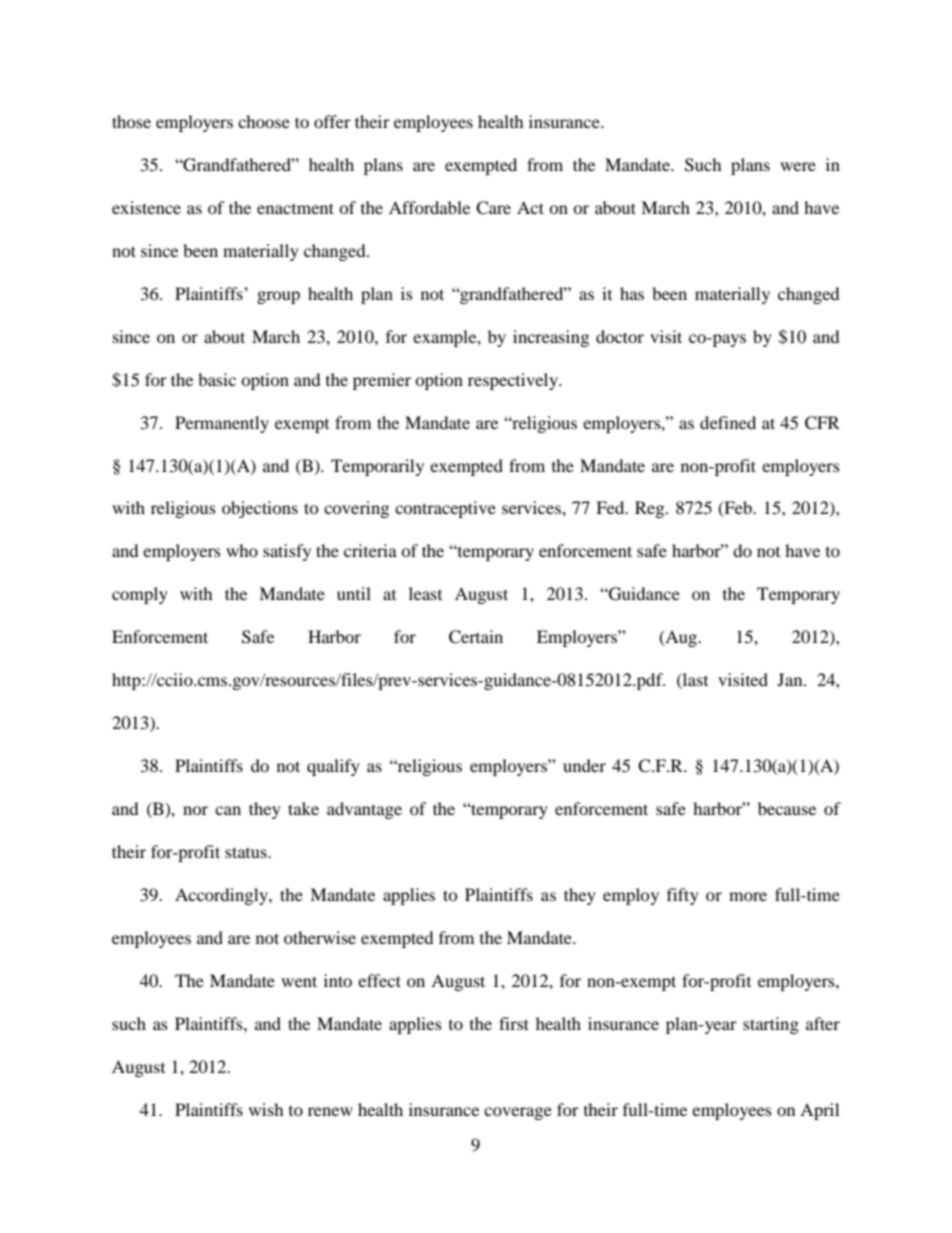 The height and width of the document is (1233, 952). What do you see at coordinates (493, 208) in the document?
I see `Care` at bounding box center [493, 208].
